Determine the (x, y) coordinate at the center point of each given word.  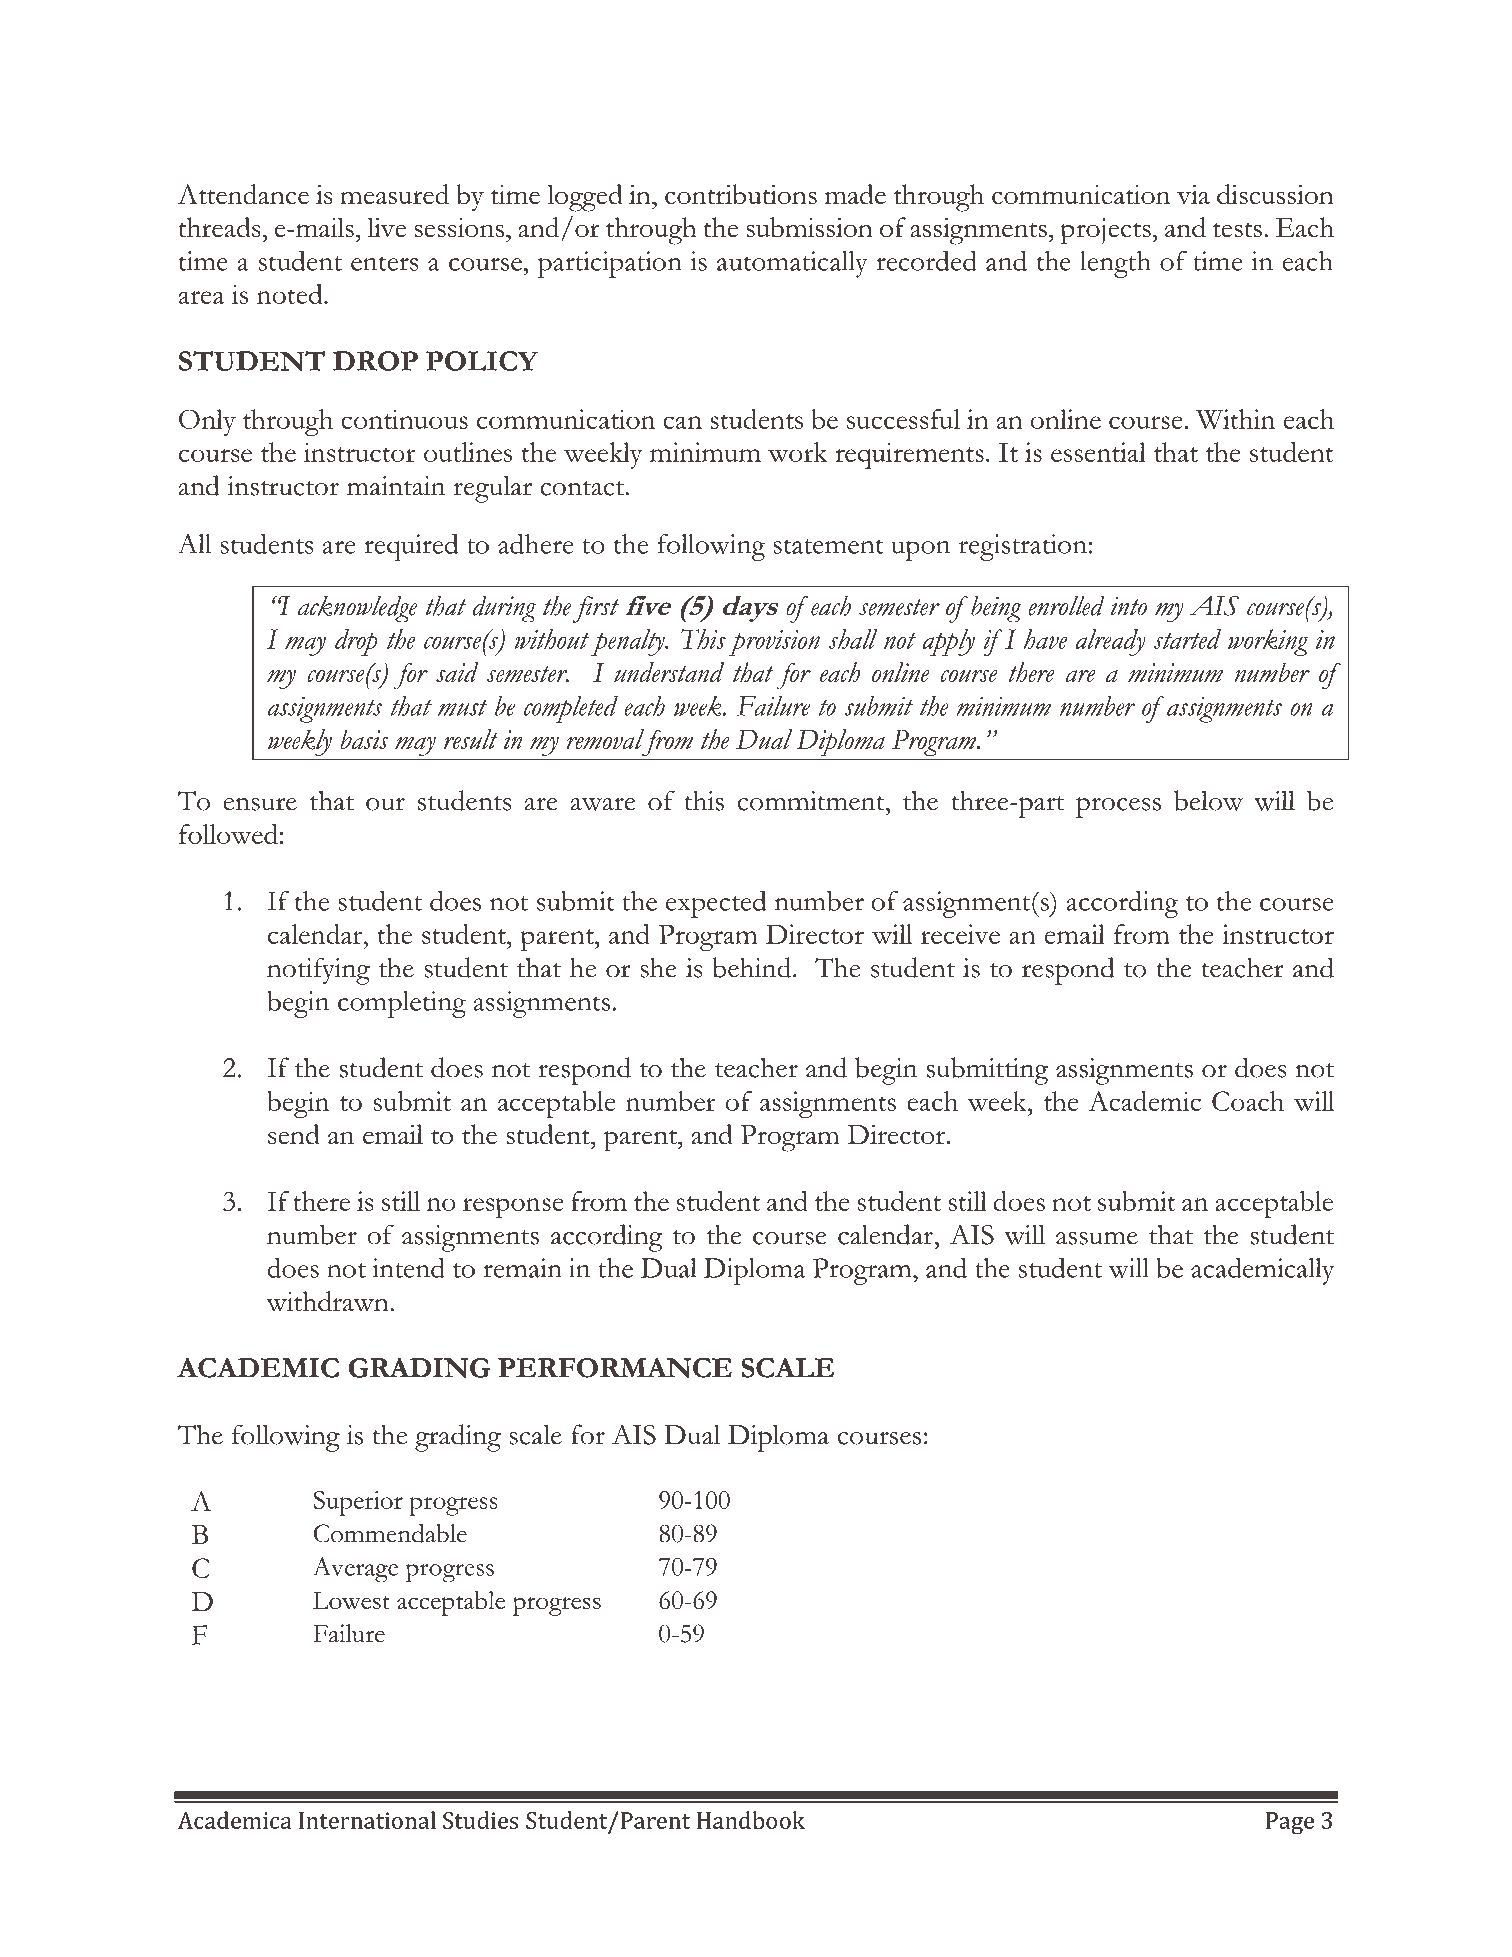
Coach (1248, 1101)
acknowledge (357, 609)
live (386, 227)
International (367, 1820)
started (1187, 639)
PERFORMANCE (615, 1368)
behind (753, 967)
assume (1097, 1238)
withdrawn (328, 1301)
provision (774, 643)
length (1115, 264)
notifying (318, 971)
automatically (792, 264)
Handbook (751, 1820)
